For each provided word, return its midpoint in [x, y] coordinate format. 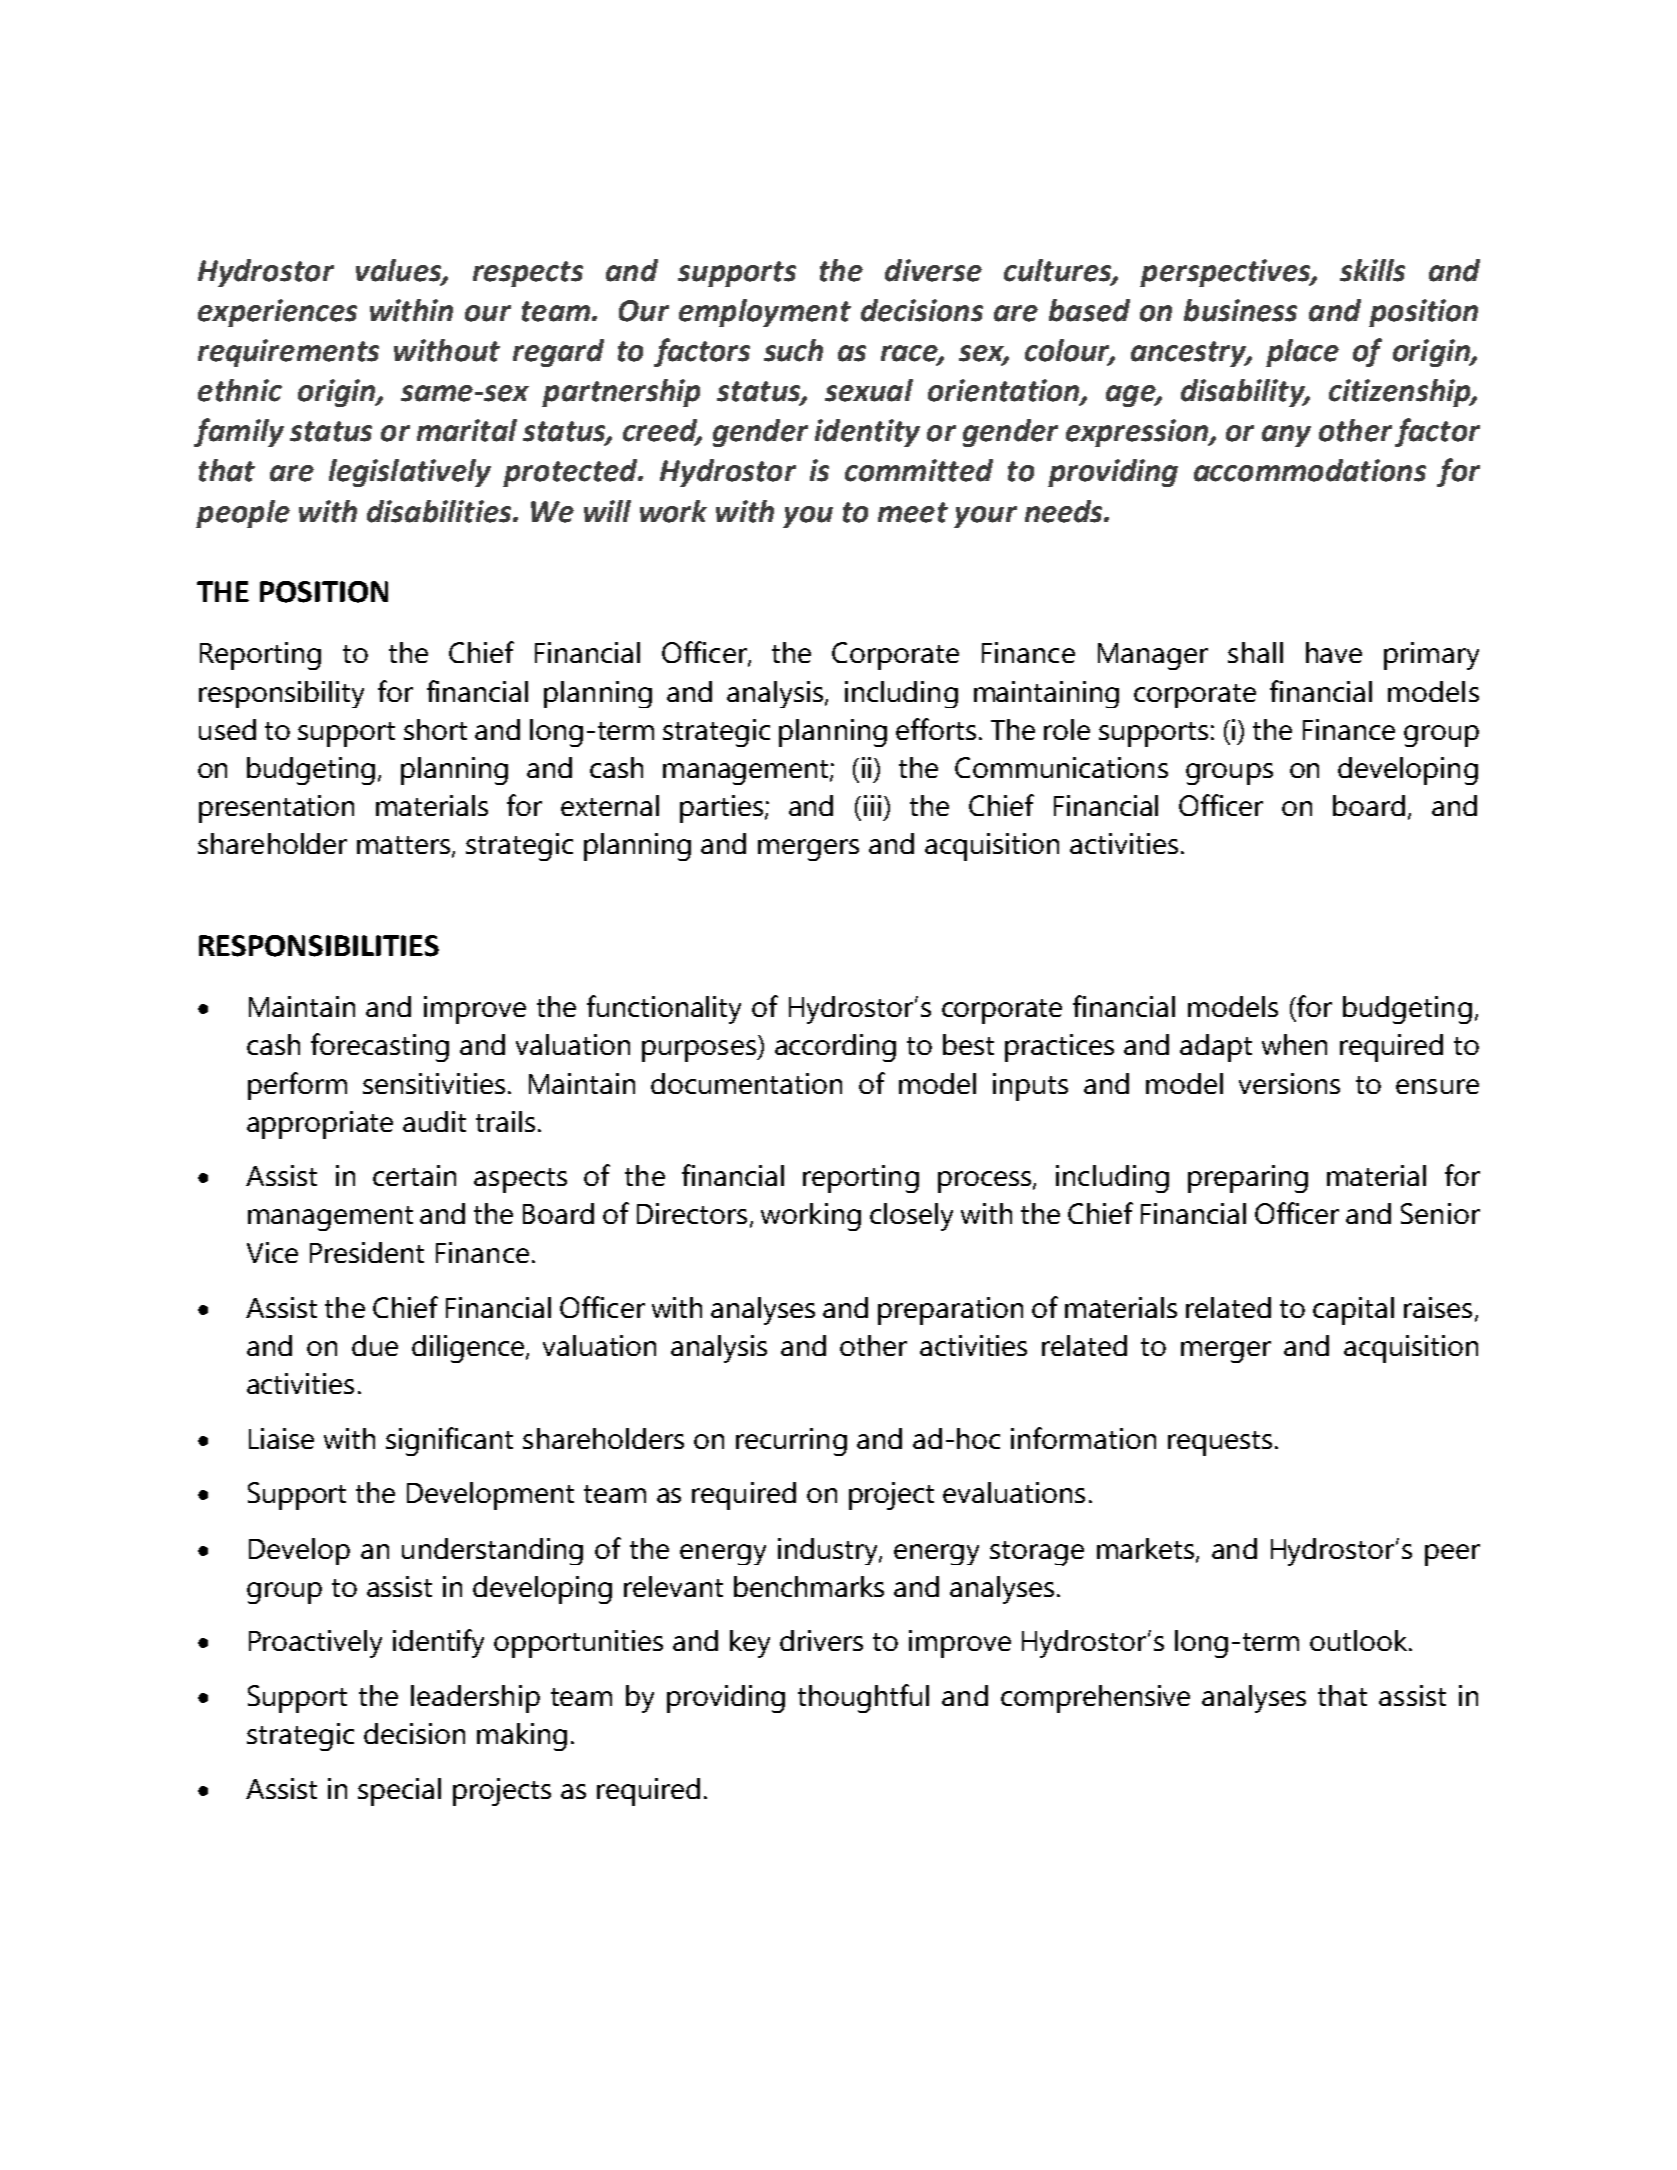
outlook [1360, 1640]
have [1334, 652]
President [367, 1252]
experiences [277, 313]
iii [872, 805]
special [399, 1792]
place [1302, 353]
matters [405, 846]
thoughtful [863, 1698]
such [793, 350]
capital [1353, 1311]
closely [911, 1217]
